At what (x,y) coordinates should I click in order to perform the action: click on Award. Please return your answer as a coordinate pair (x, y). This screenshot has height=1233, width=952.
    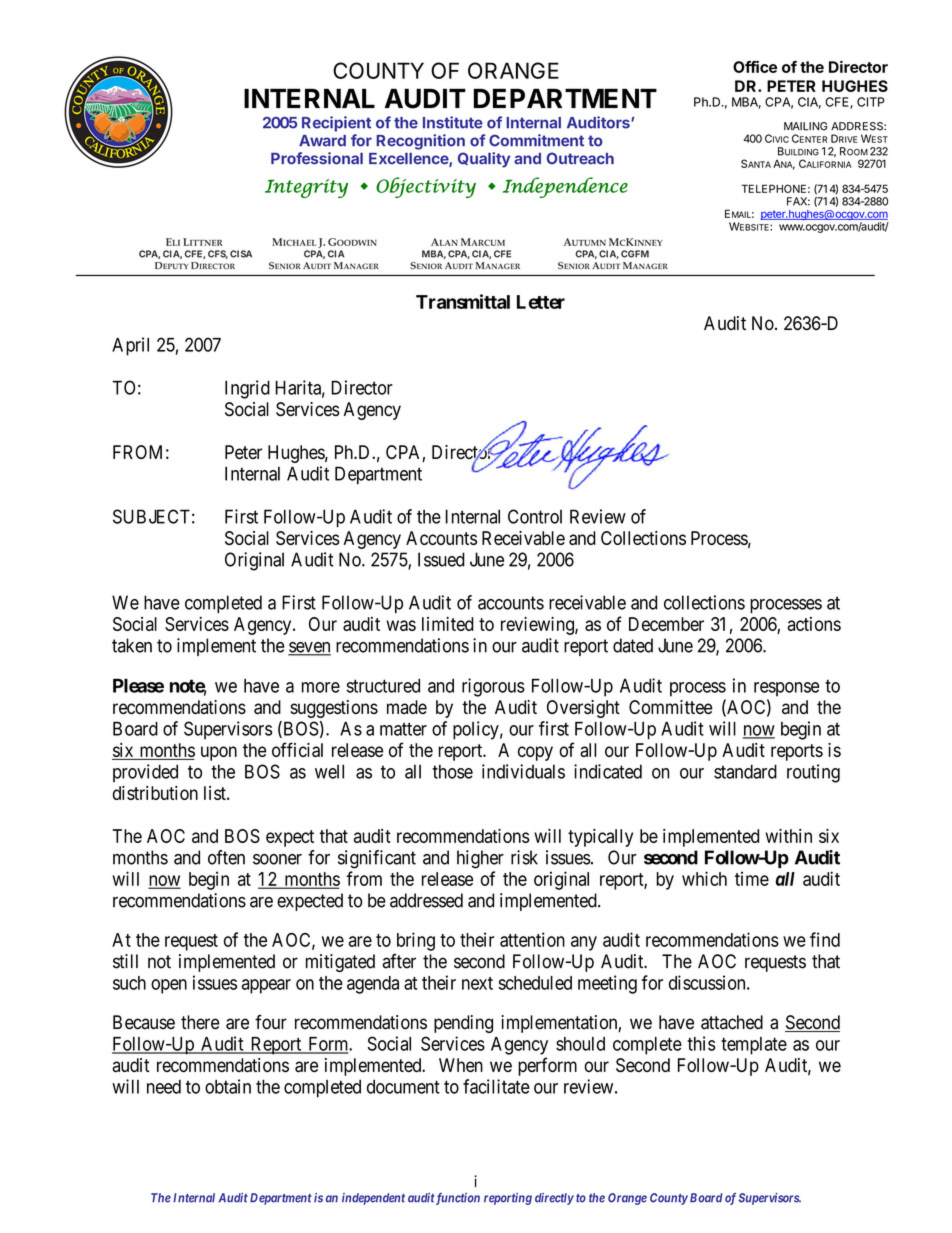
    Looking at the image, I should click on (322, 141).
